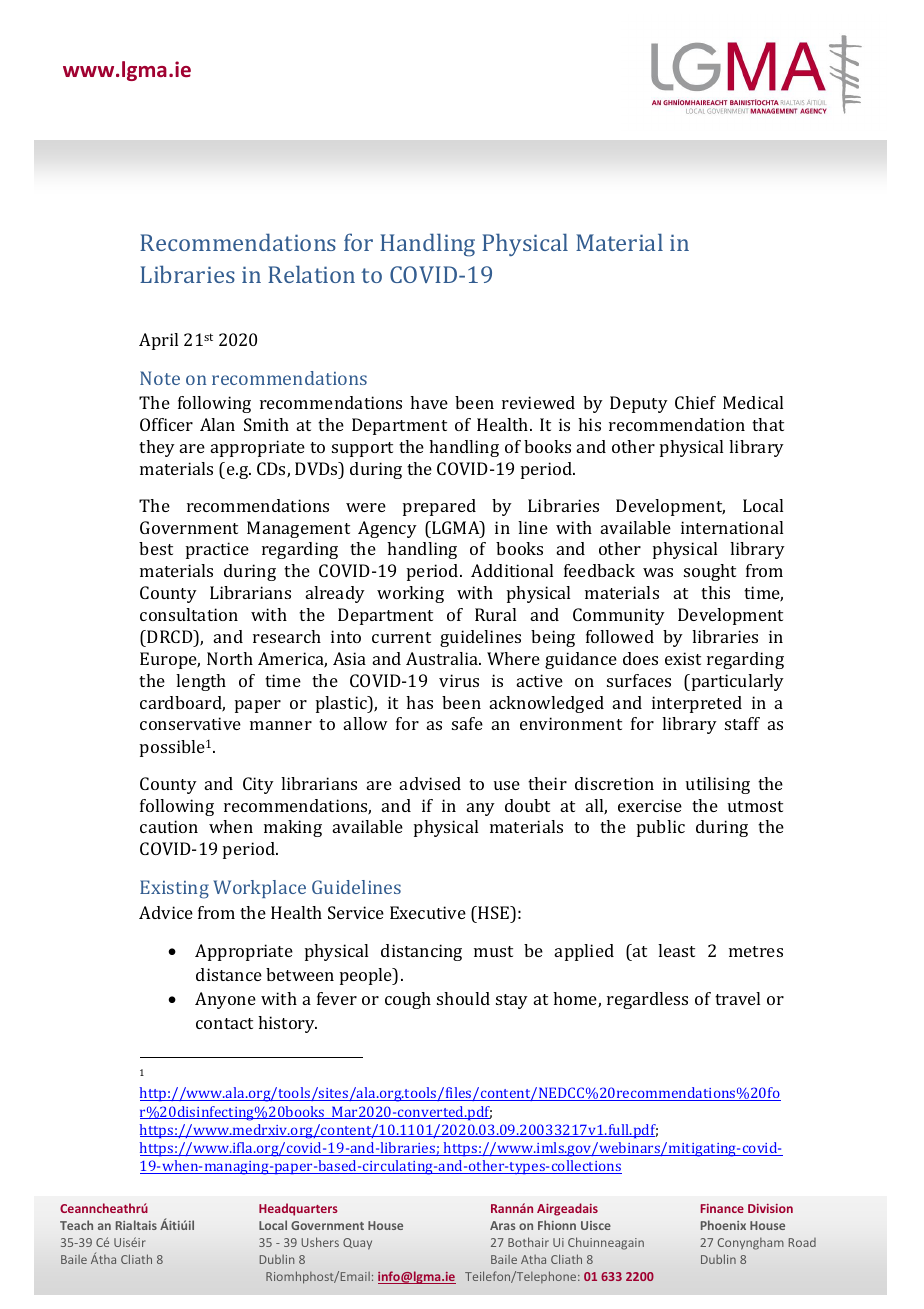  Describe the element at coordinates (502, 1225) in the screenshot. I see `Aras` at that location.
